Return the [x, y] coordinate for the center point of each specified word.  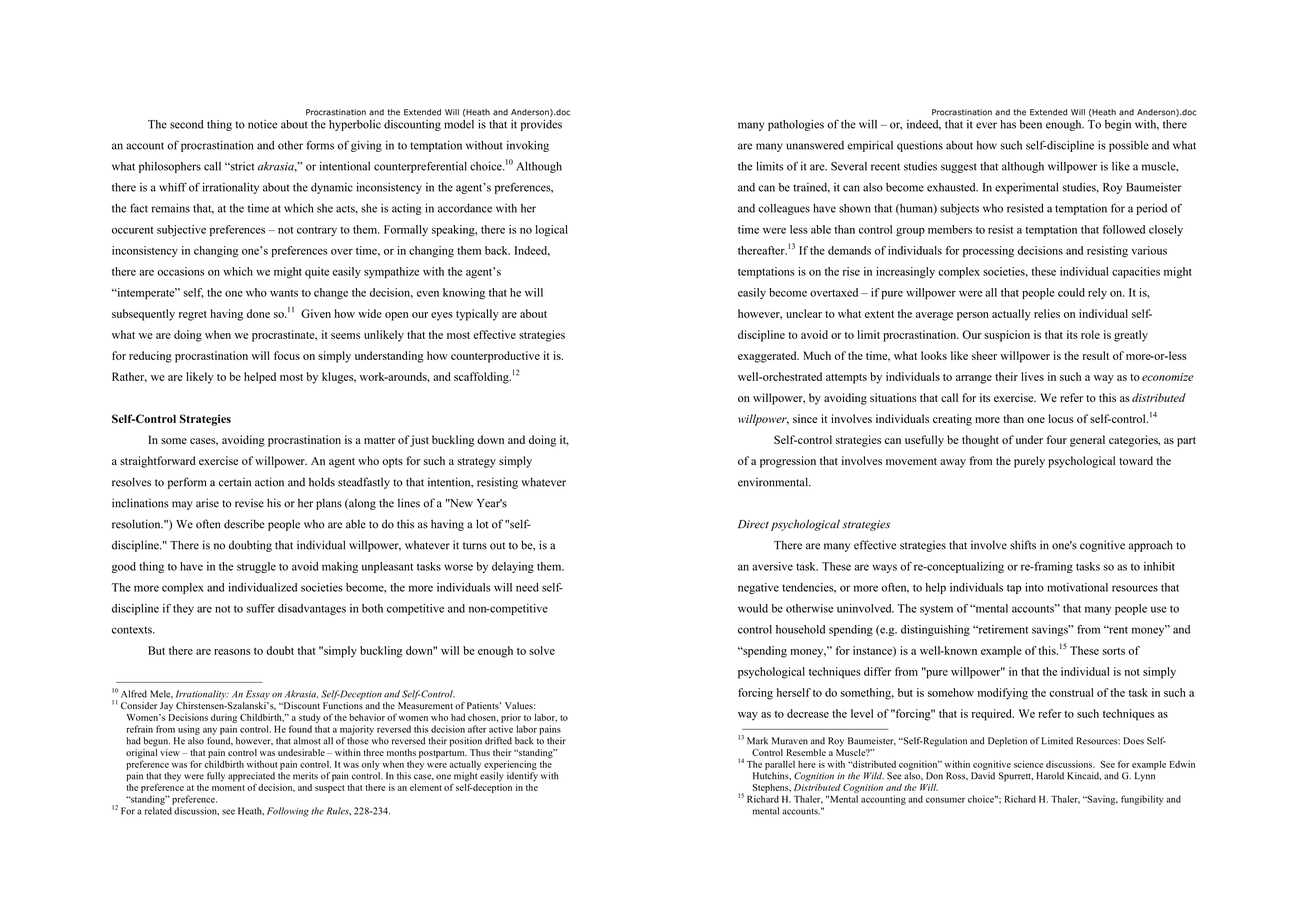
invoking [528, 146]
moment [228, 788]
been [1031, 124]
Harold [1050, 776]
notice [262, 124]
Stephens [772, 788]
